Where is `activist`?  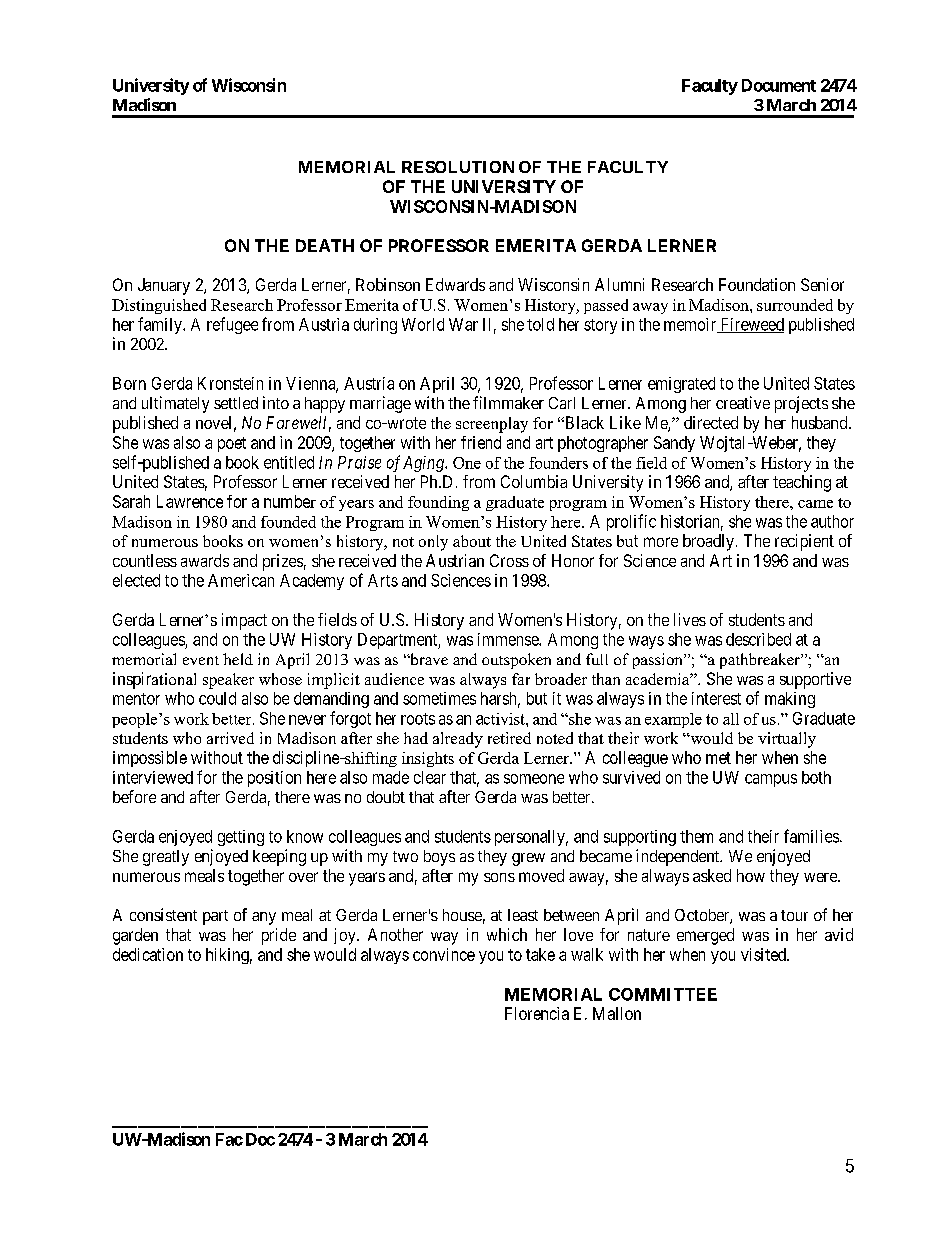 activist is located at coordinates (501, 719).
